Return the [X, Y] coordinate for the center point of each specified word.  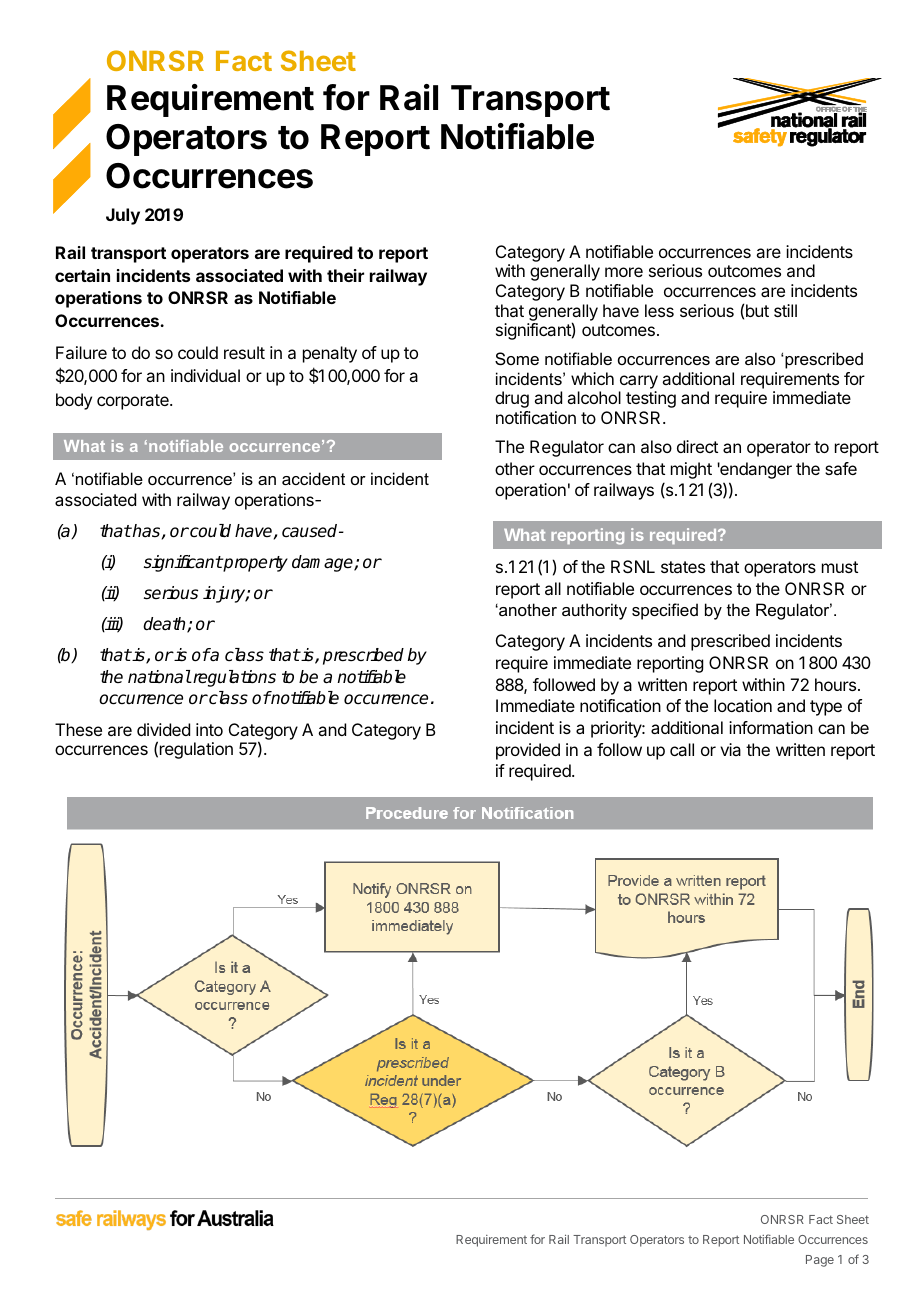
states [683, 567]
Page [820, 1261]
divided [163, 729]
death [165, 625]
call [682, 749]
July [123, 216]
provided [528, 751]
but [757, 310]
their [345, 275]
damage [323, 563]
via [730, 749]
